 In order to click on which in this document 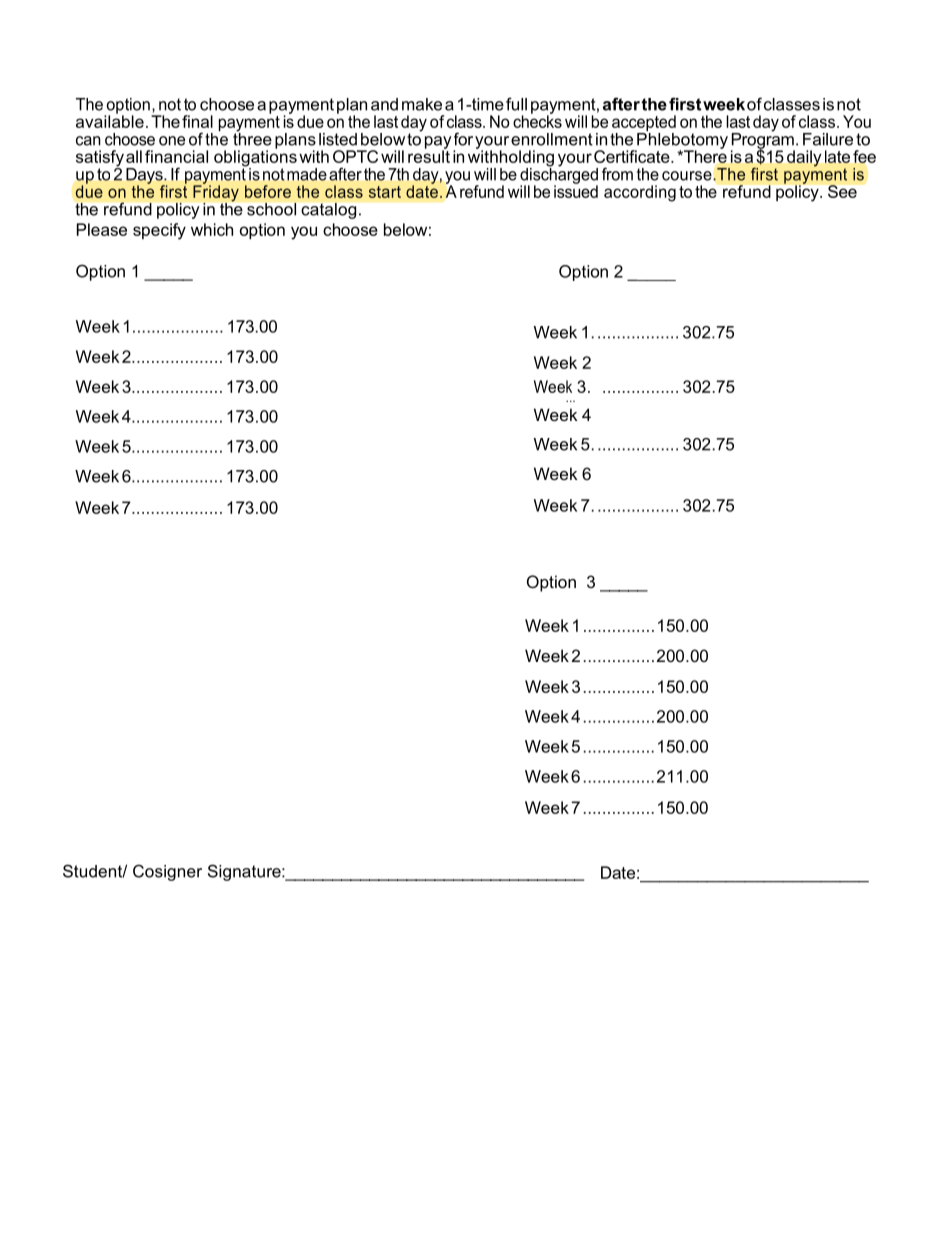, I will do `click(212, 229)`.
